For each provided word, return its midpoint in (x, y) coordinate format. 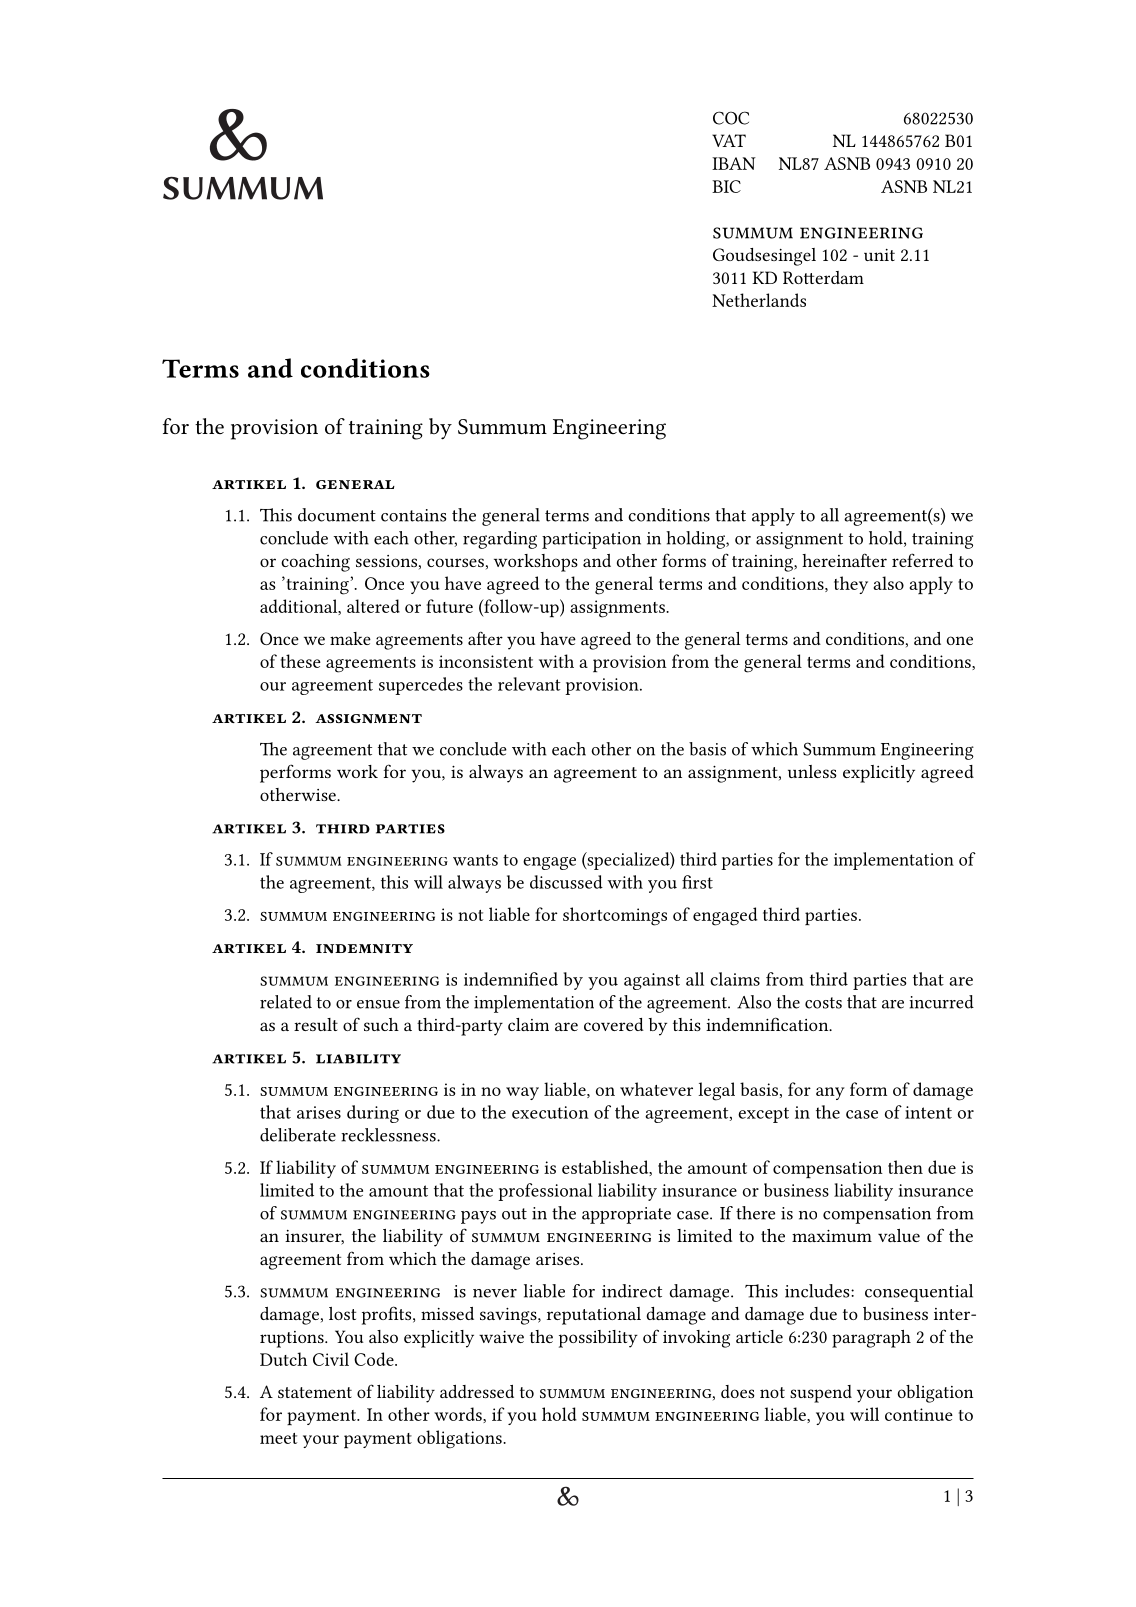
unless (812, 771)
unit (879, 255)
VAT (729, 140)
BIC (726, 186)
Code (375, 1359)
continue (919, 1414)
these (301, 661)
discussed (566, 882)
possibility (598, 1339)
